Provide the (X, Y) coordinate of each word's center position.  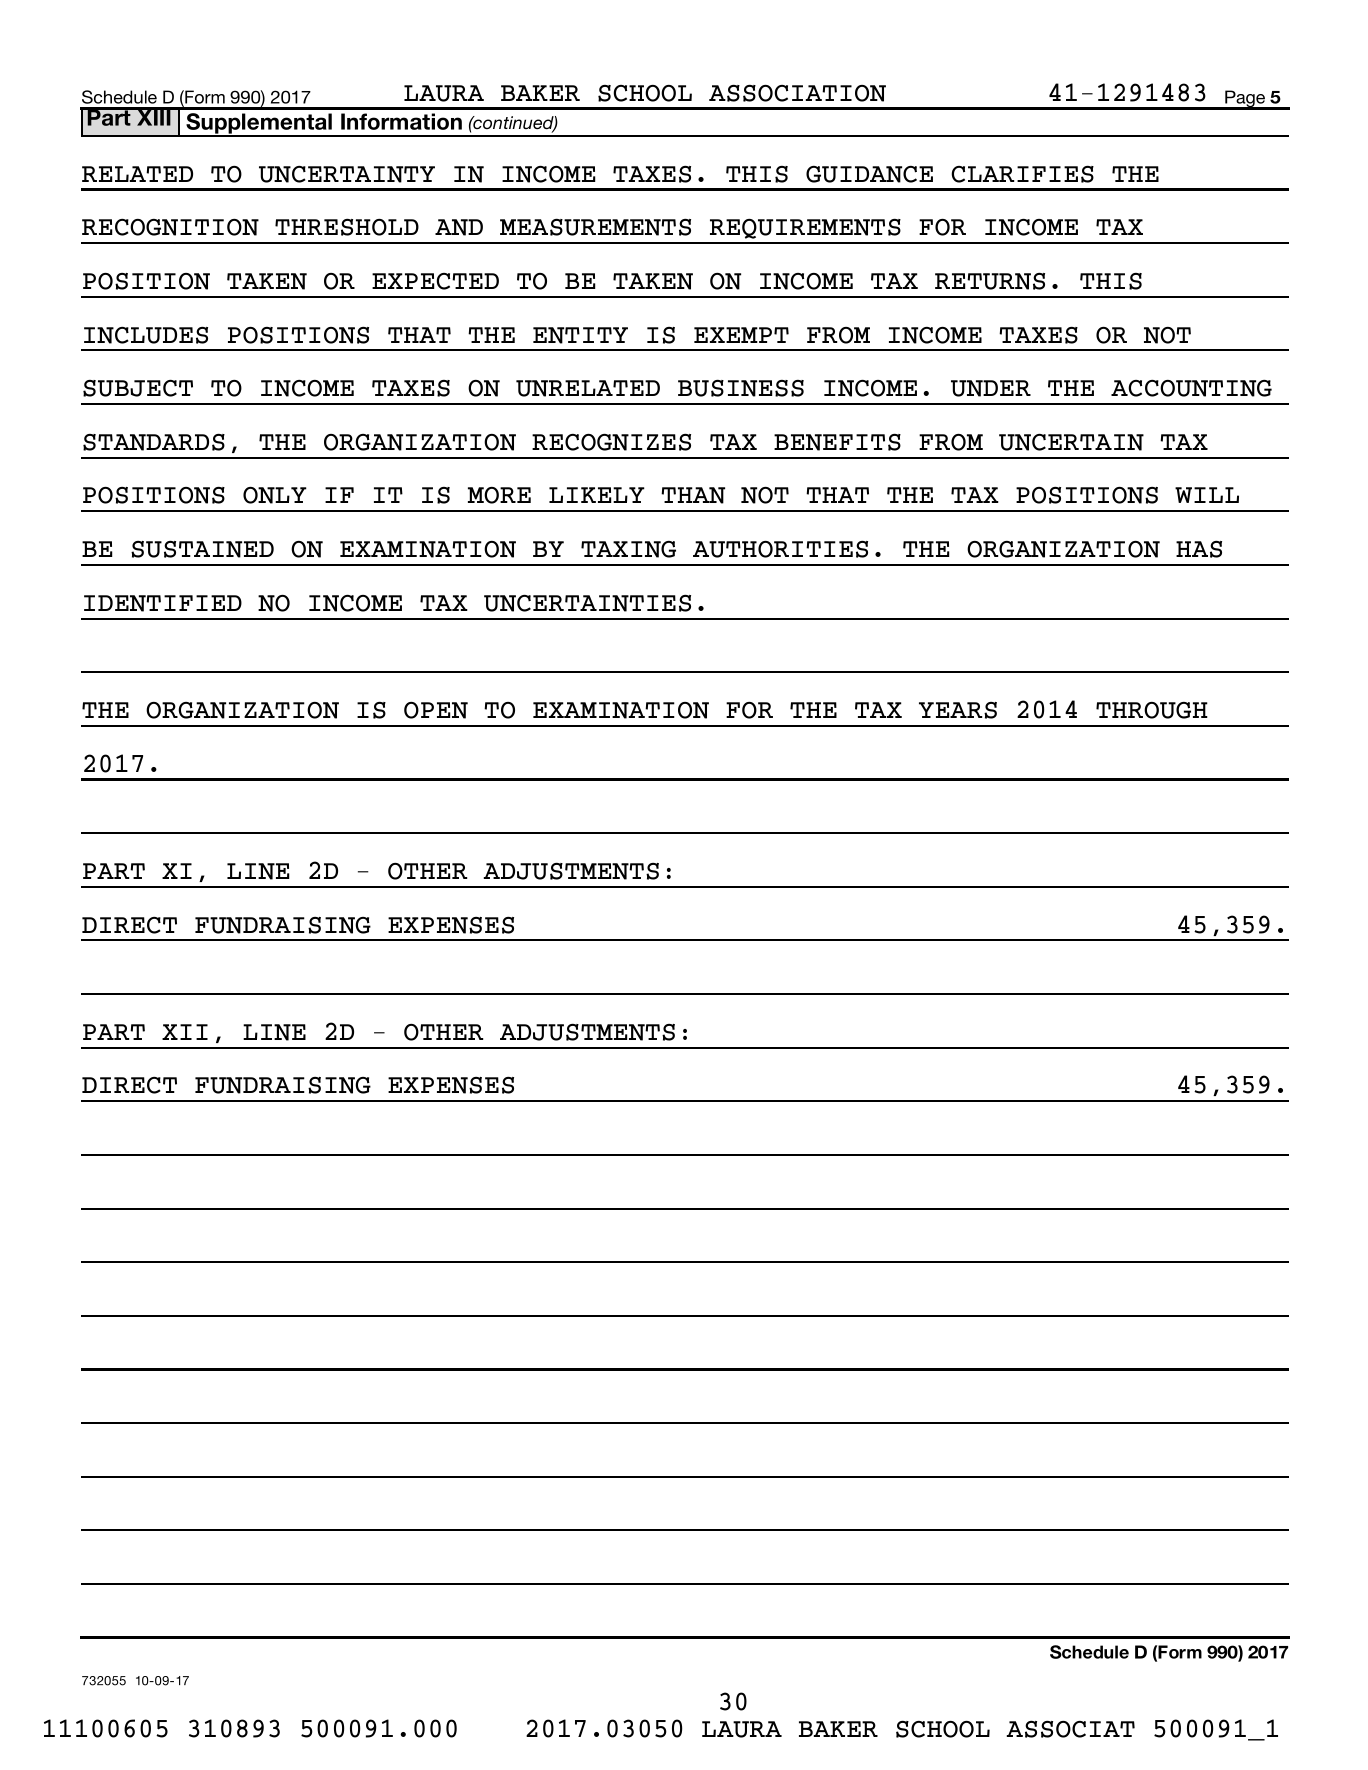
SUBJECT (138, 388)
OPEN (436, 710)
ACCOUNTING (1191, 388)
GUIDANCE (869, 174)
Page (1245, 100)
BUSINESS (741, 388)
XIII (154, 117)
